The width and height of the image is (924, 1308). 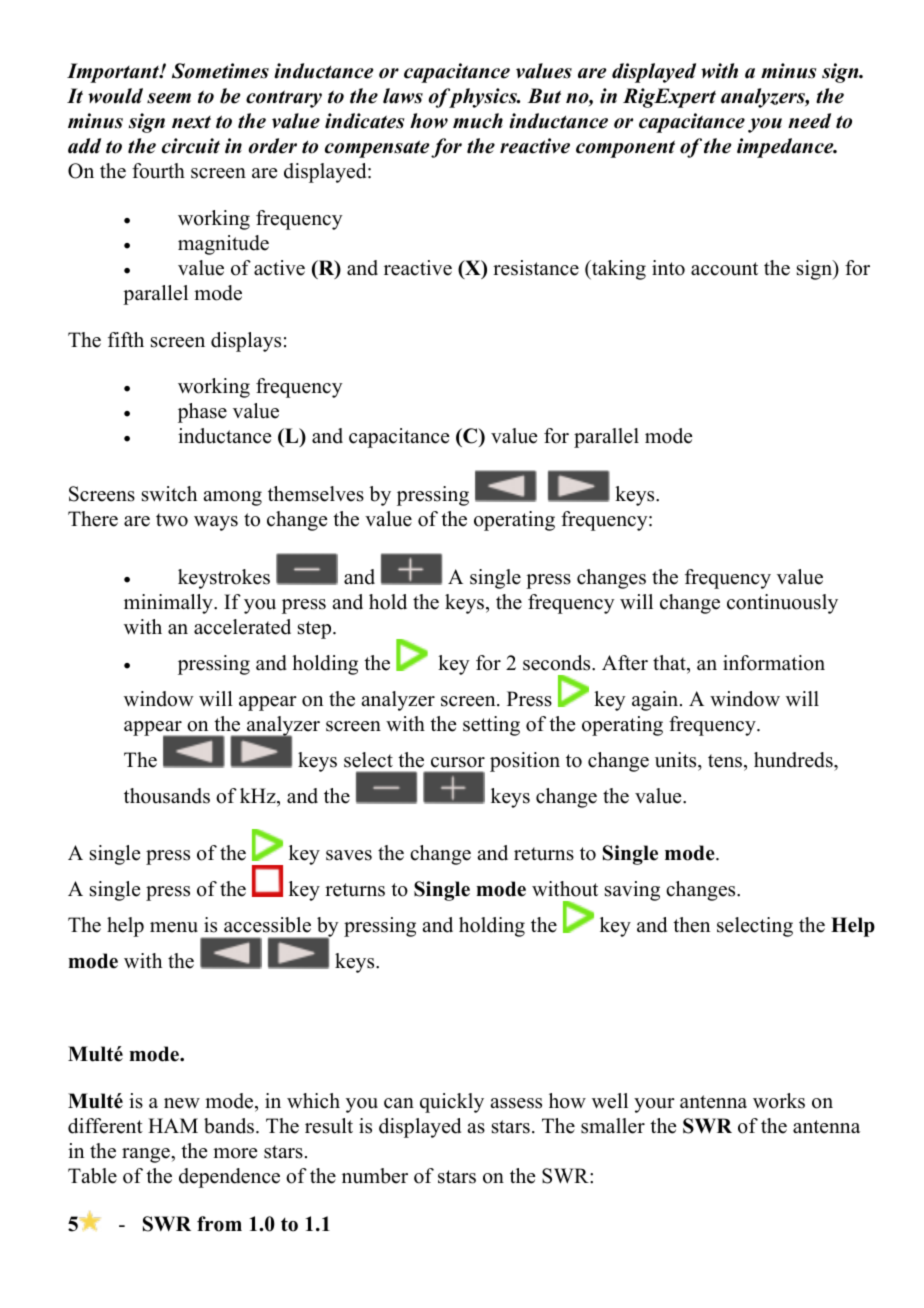 What do you see at coordinates (478, 121) in the image?
I see `much` at bounding box center [478, 121].
